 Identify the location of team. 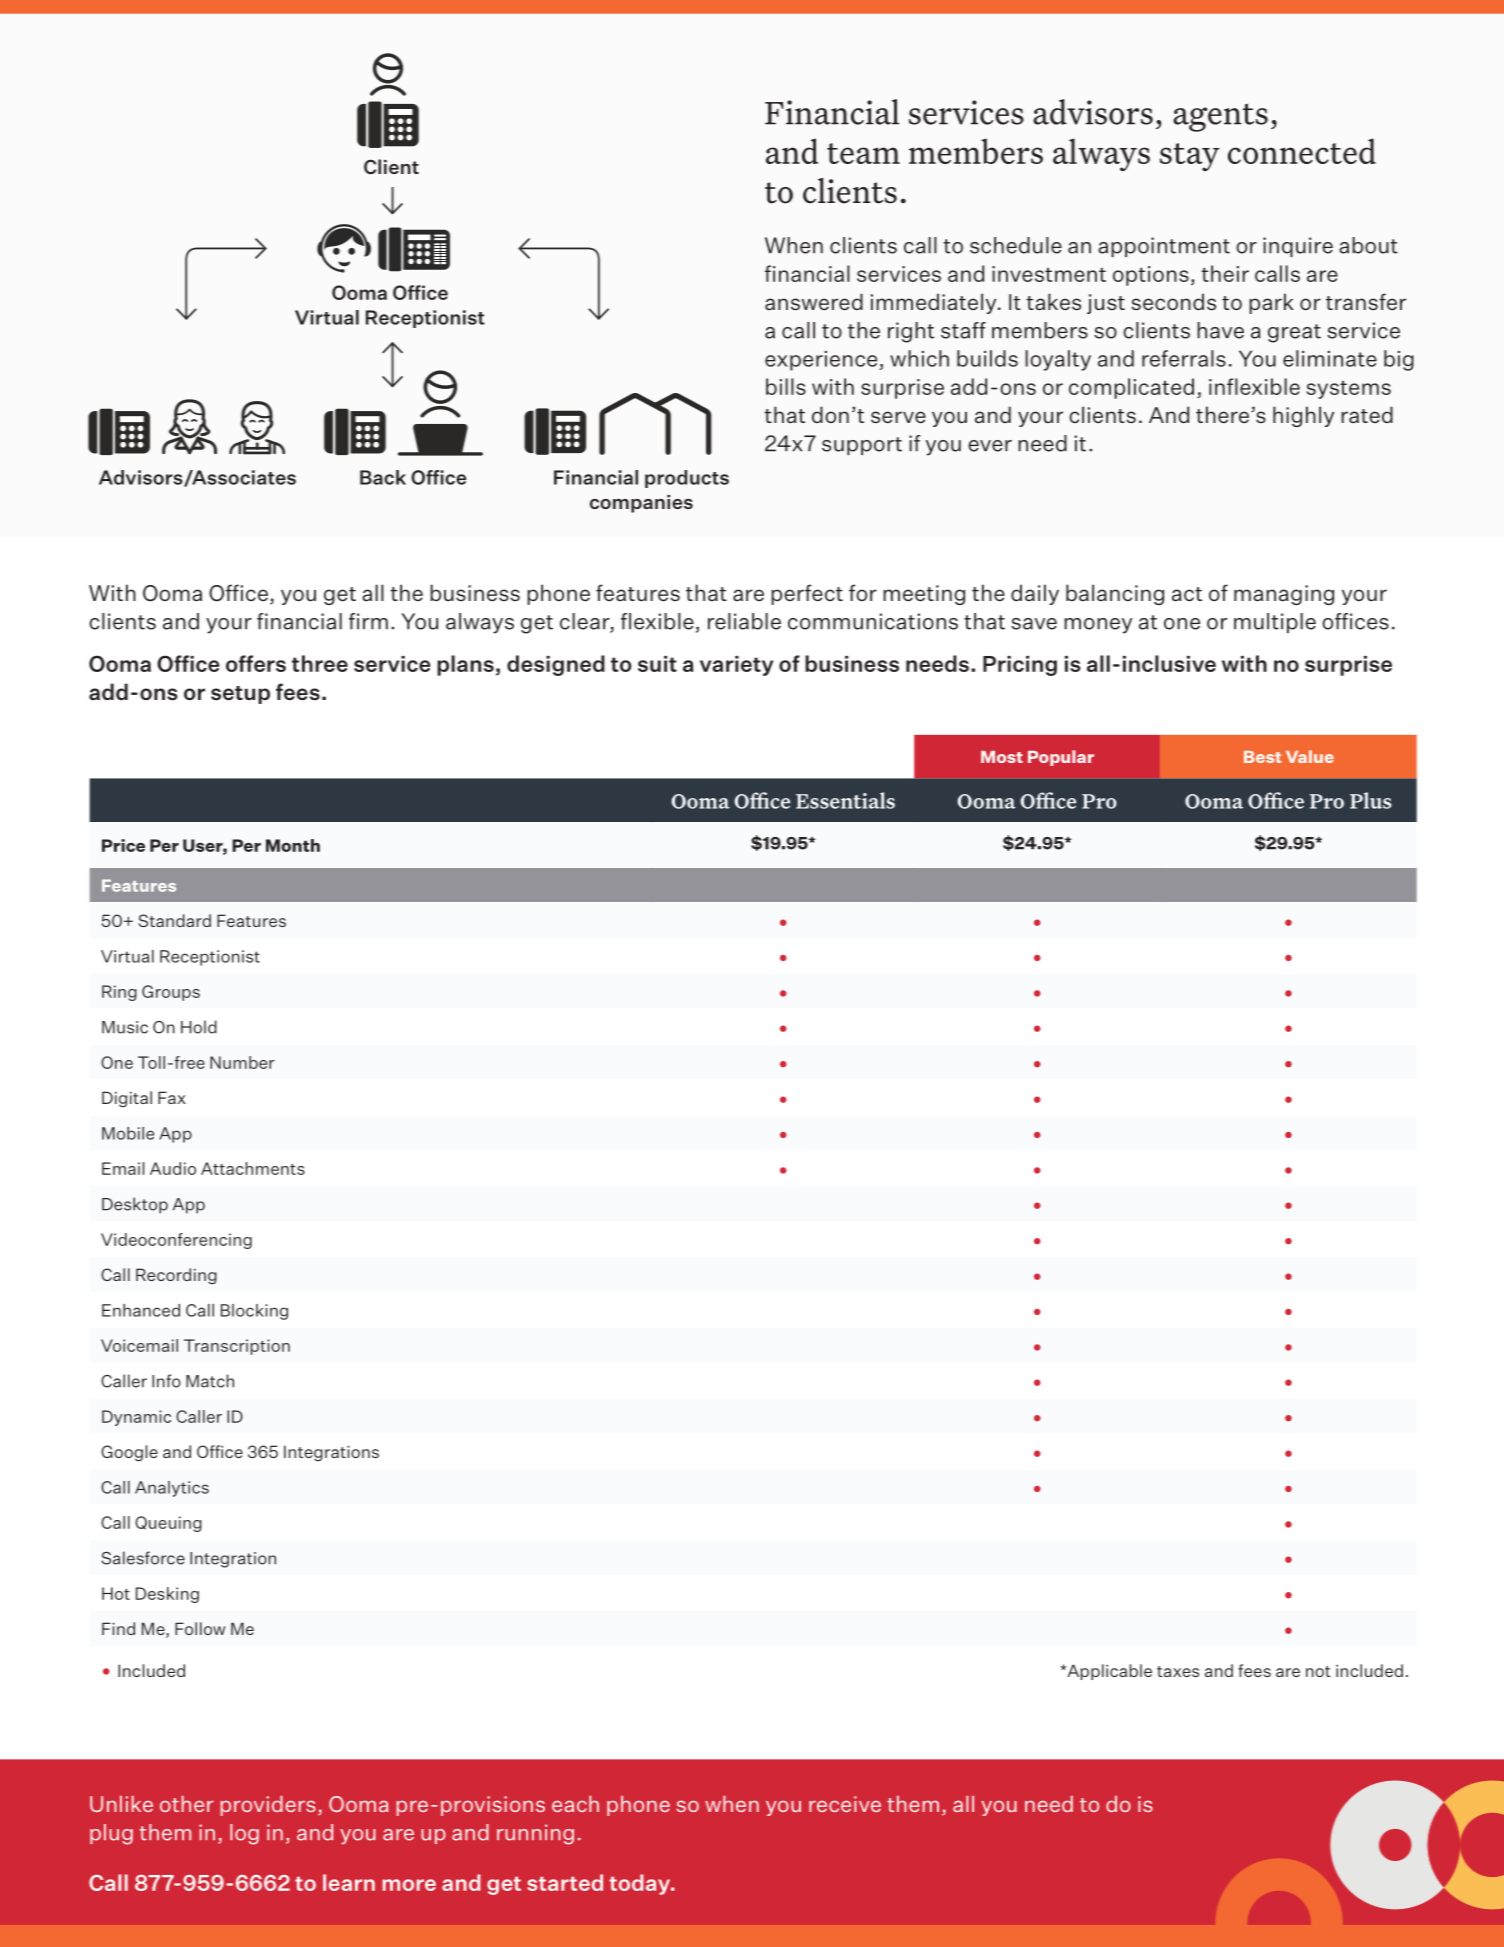
(863, 153).
